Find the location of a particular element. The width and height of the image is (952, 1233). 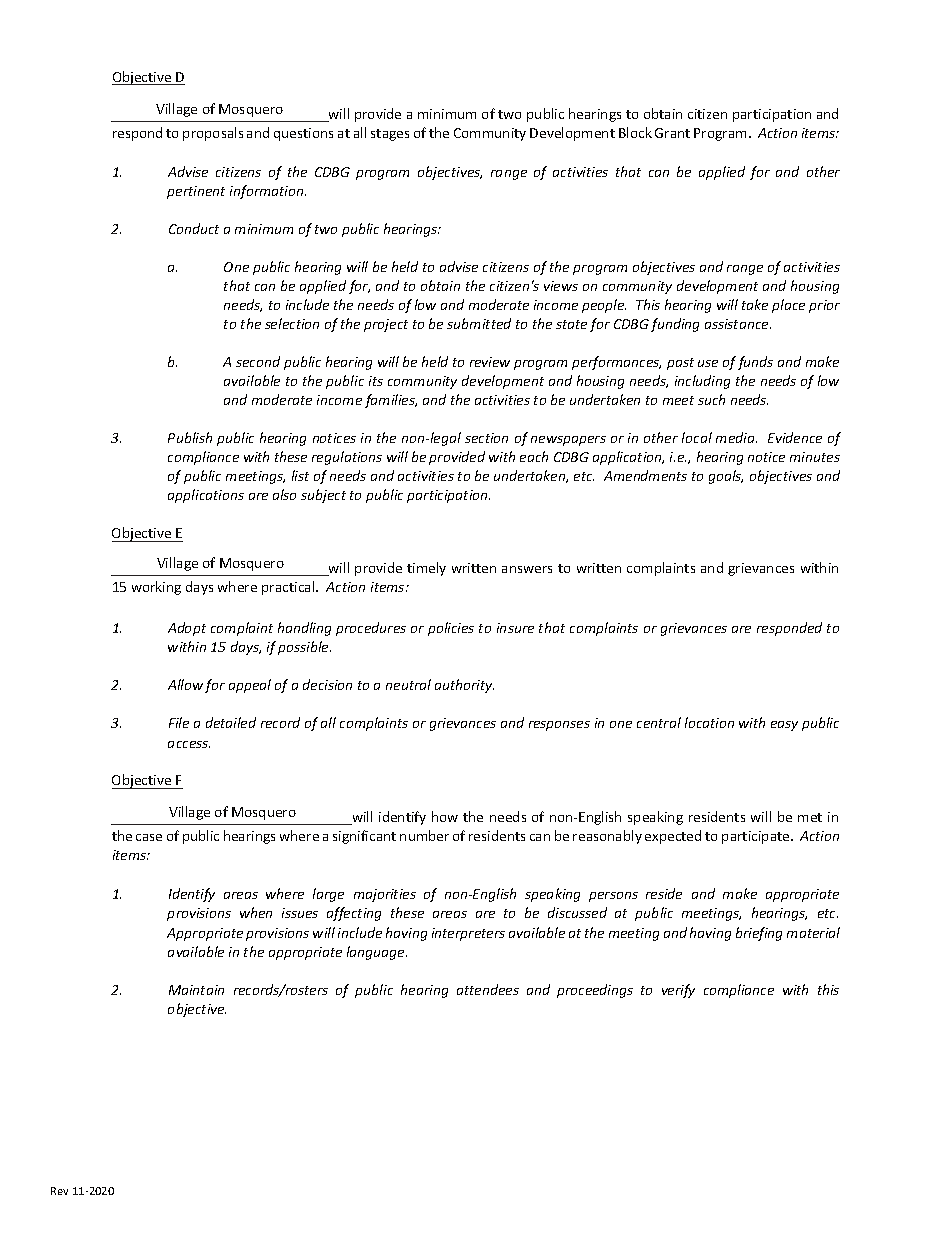

answers is located at coordinates (527, 569).
